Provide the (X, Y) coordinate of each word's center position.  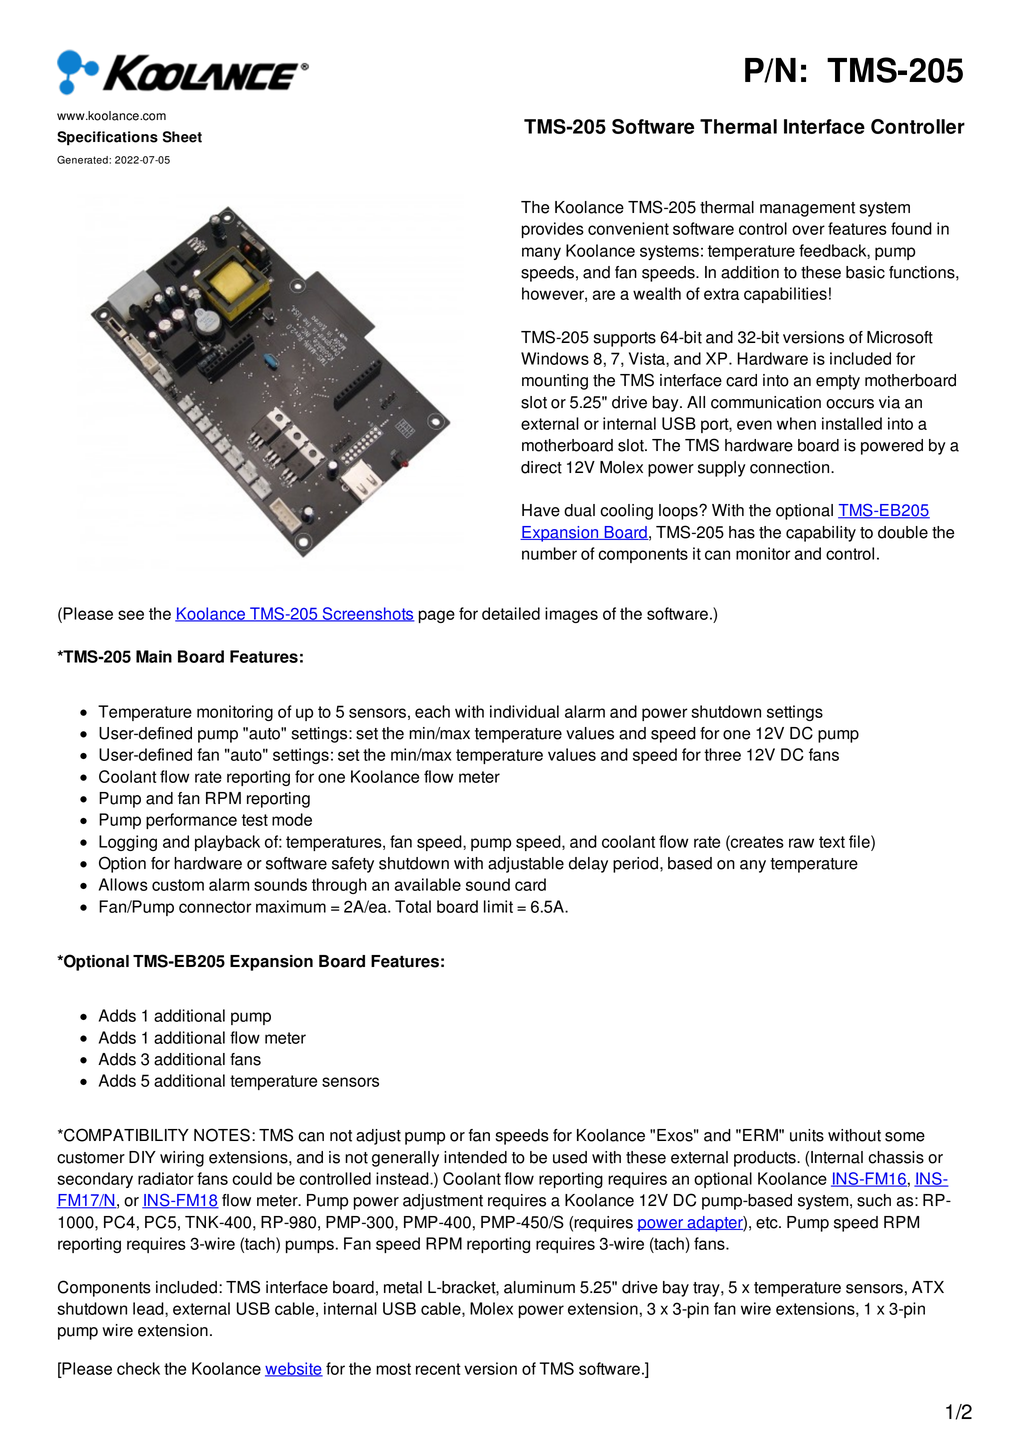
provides (552, 230)
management (807, 209)
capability (821, 534)
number (549, 553)
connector (215, 907)
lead (149, 1308)
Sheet (182, 137)
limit (498, 906)
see (131, 615)
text (832, 842)
